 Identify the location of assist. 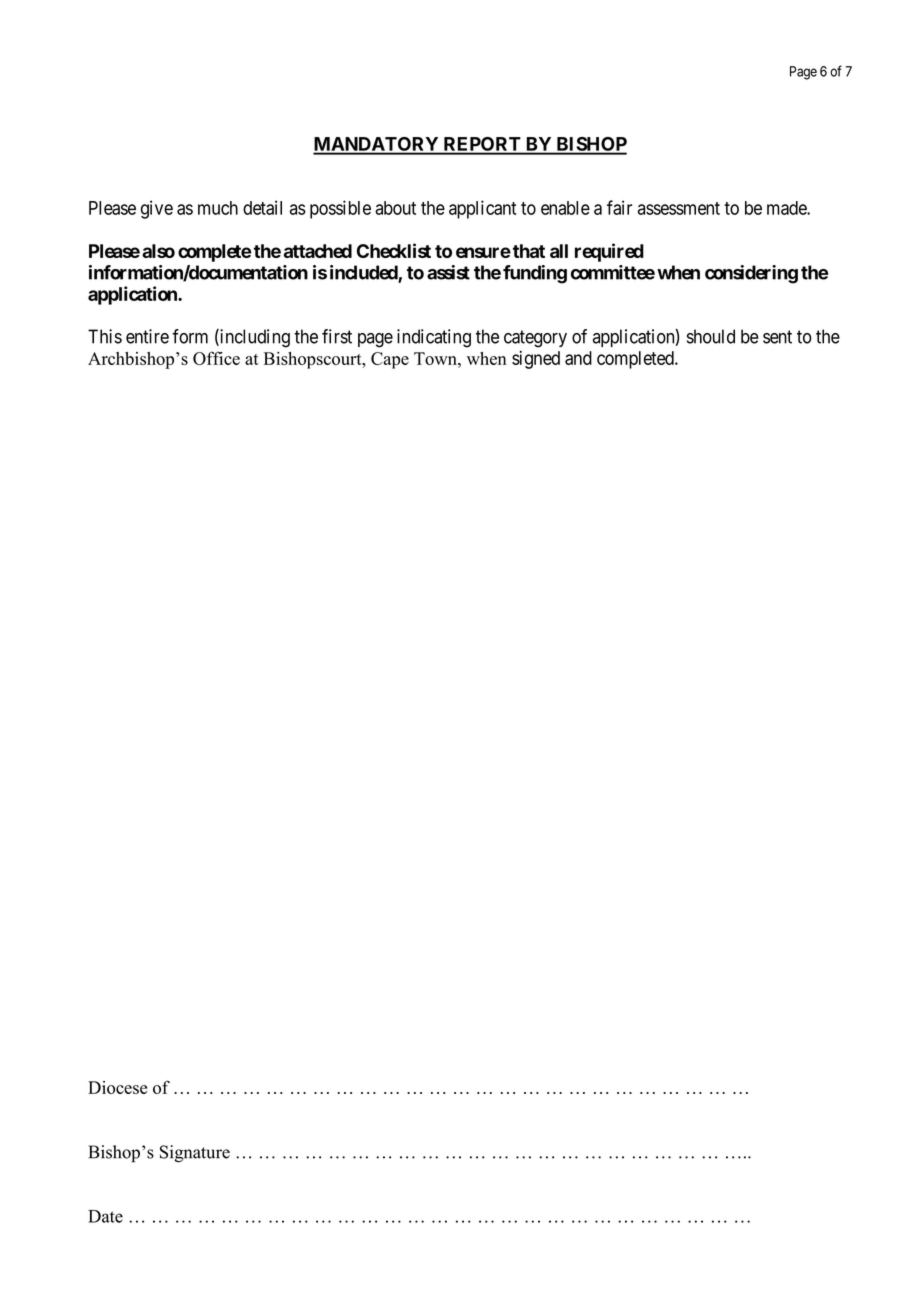
(448, 272).
